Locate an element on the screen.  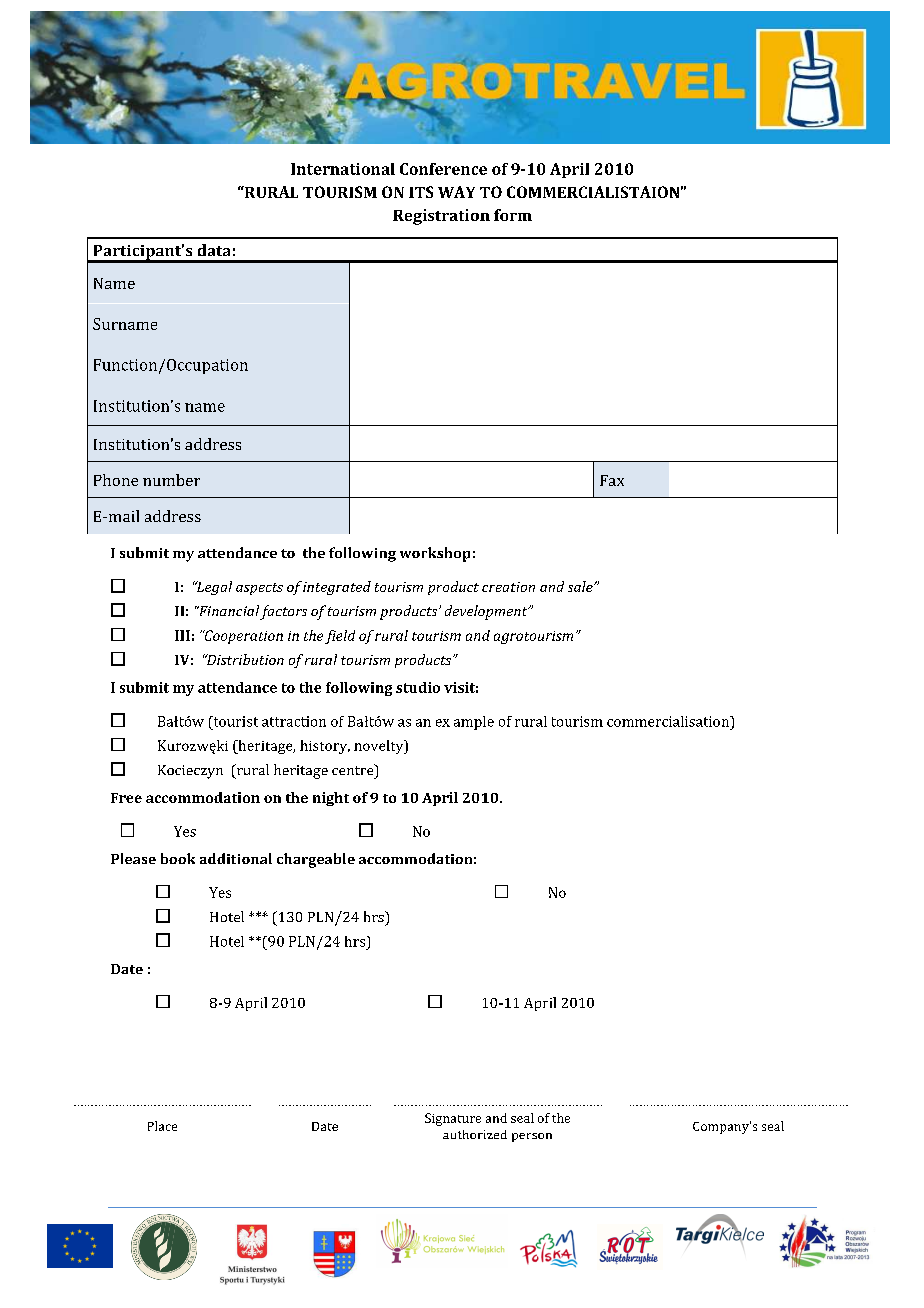
form is located at coordinates (513, 215).
